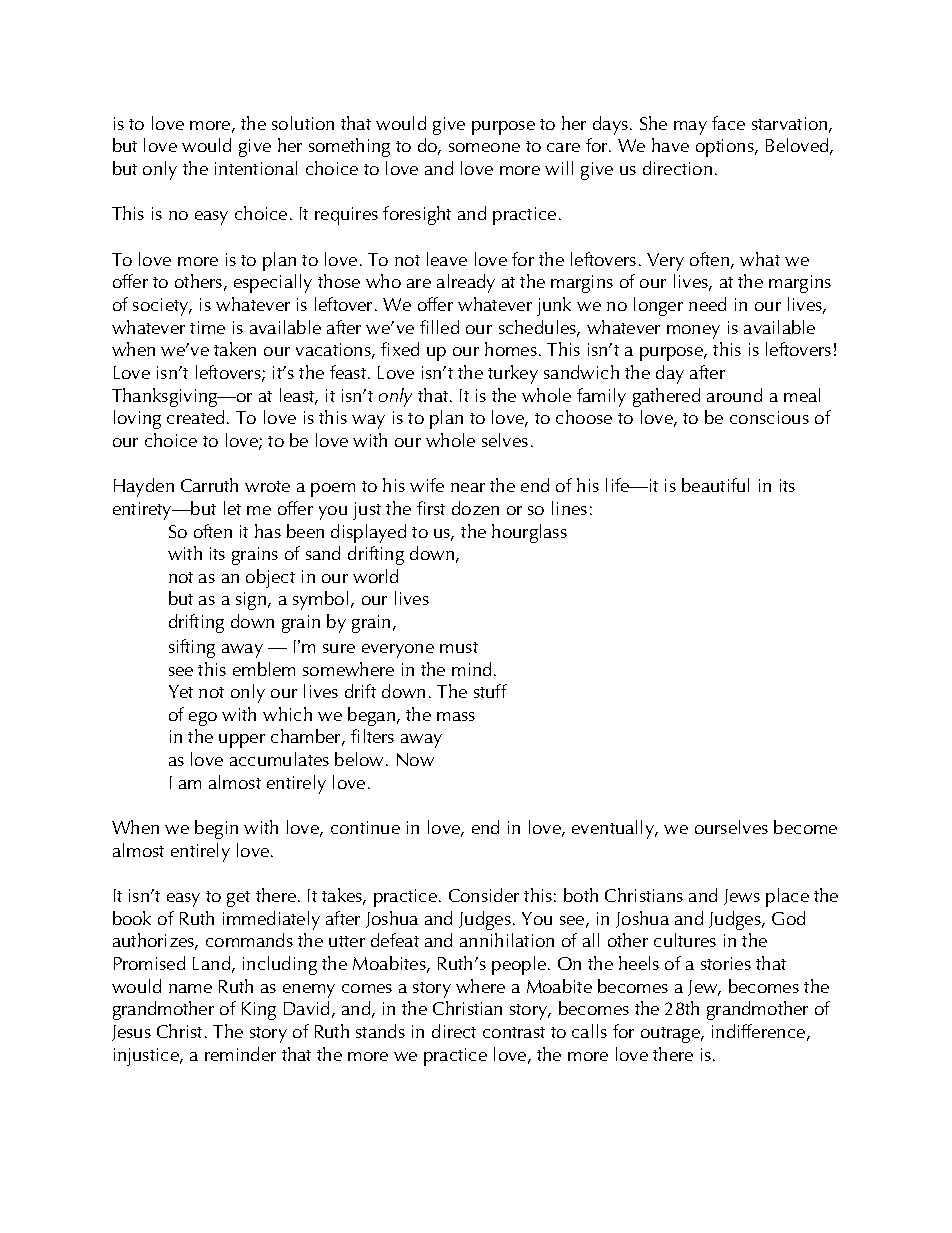 The image size is (952, 1233). What do you see at coordinates (456, 716) in the screenshot?
I see `mass` at bounding box center [456, 716].
